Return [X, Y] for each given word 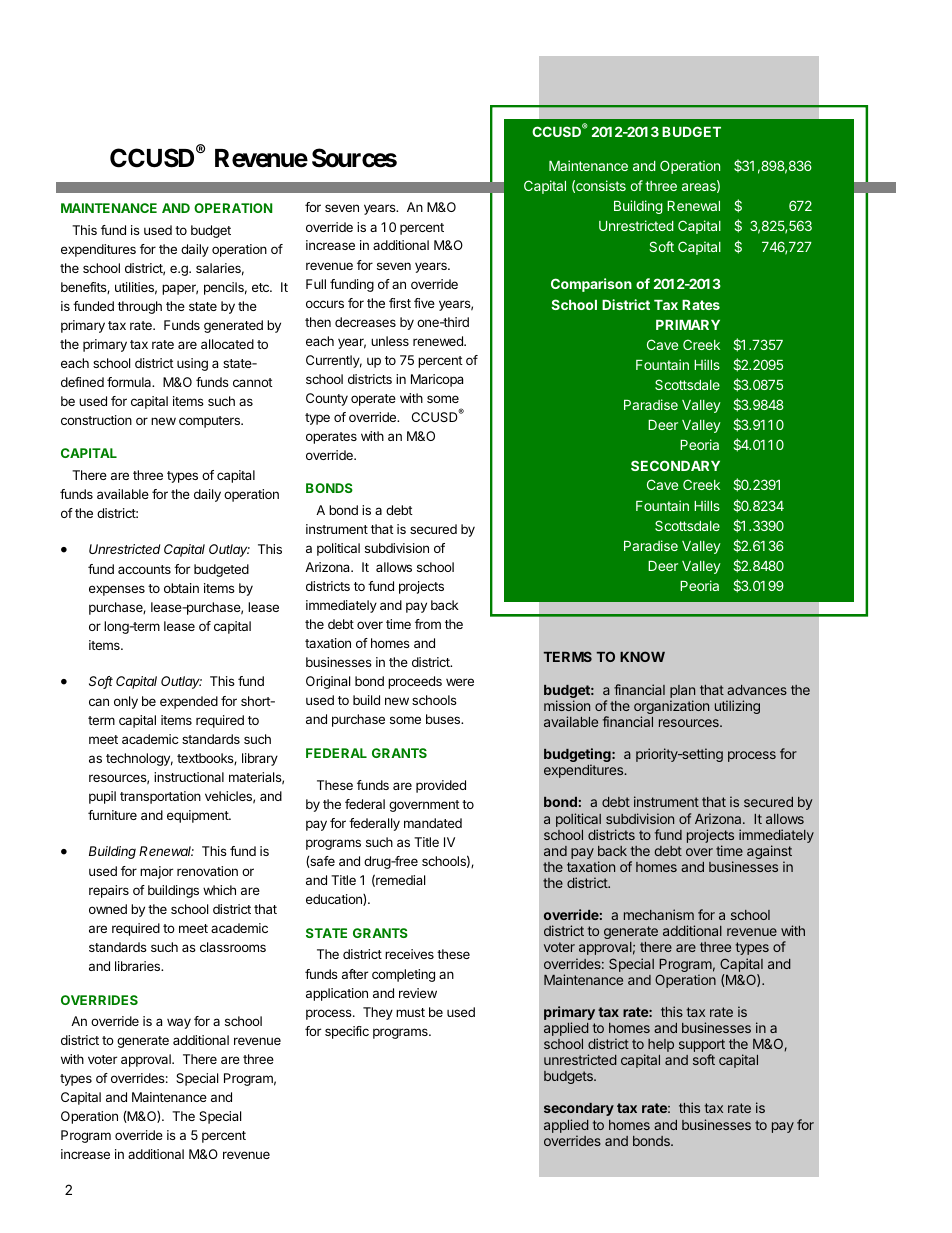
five [424, 303]
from [428, 624]
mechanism [659, 914]
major [156, 872]
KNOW [642, 656]
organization [671, 708]
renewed [439, 341]
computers [210, 422]
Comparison [591, 285]
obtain [181, 588]
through [140, 307]
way [179, 1023]
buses [444, 719]
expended [189, 702]
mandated [433, 823]
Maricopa [437, 380]
